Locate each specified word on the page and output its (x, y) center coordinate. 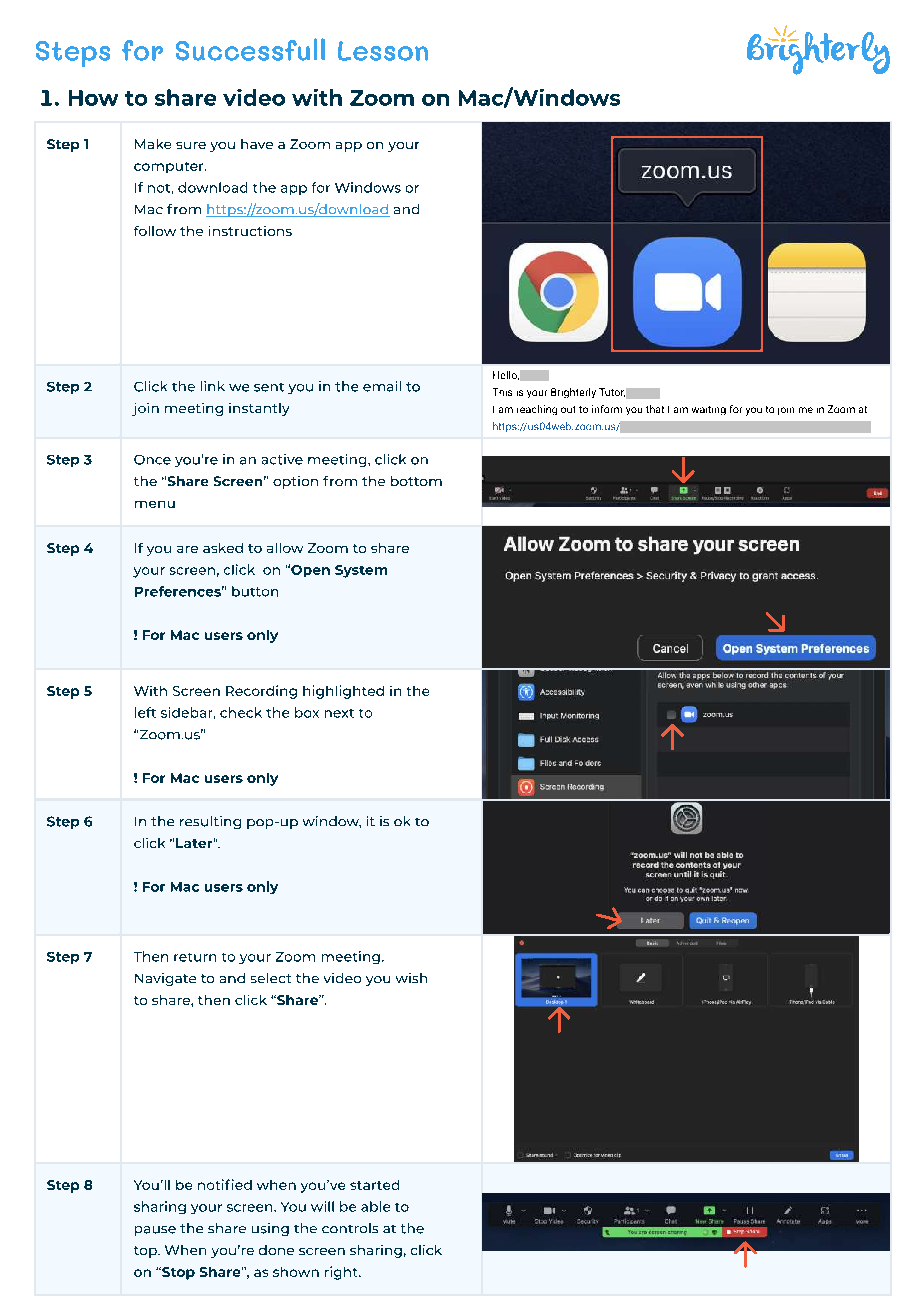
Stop (177, 1273)
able (375, 1206)
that (655, 409)
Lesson (383, 51)
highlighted (343, 692)
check (241, 712)
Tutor (612, 392)
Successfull (250, 49)
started (374, 1185)
